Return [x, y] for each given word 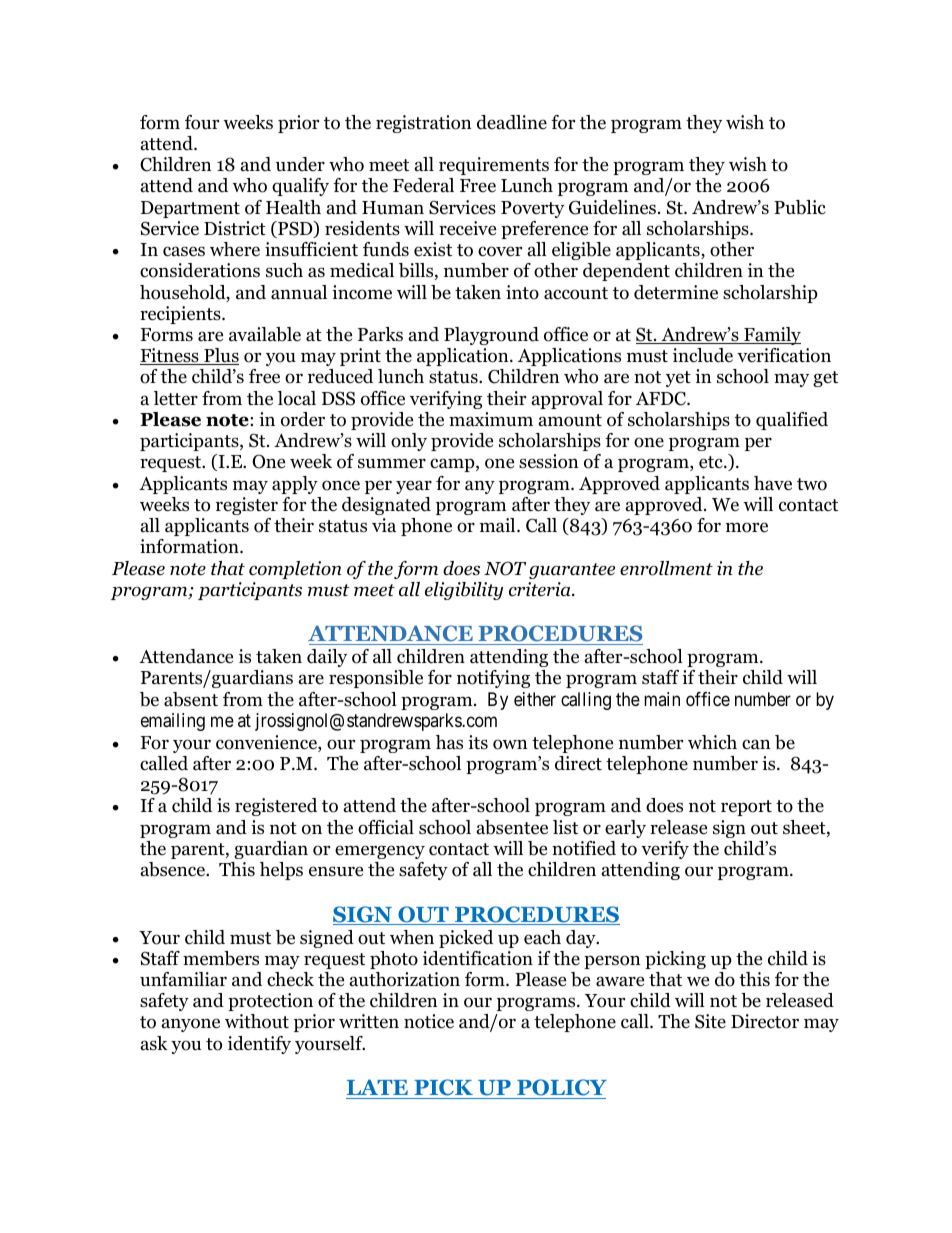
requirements [494, 166]
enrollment [666, 568]
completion [295, 570]
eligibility [464, 591]
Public [800, 207]
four [202, 122]
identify [259, 1045]
